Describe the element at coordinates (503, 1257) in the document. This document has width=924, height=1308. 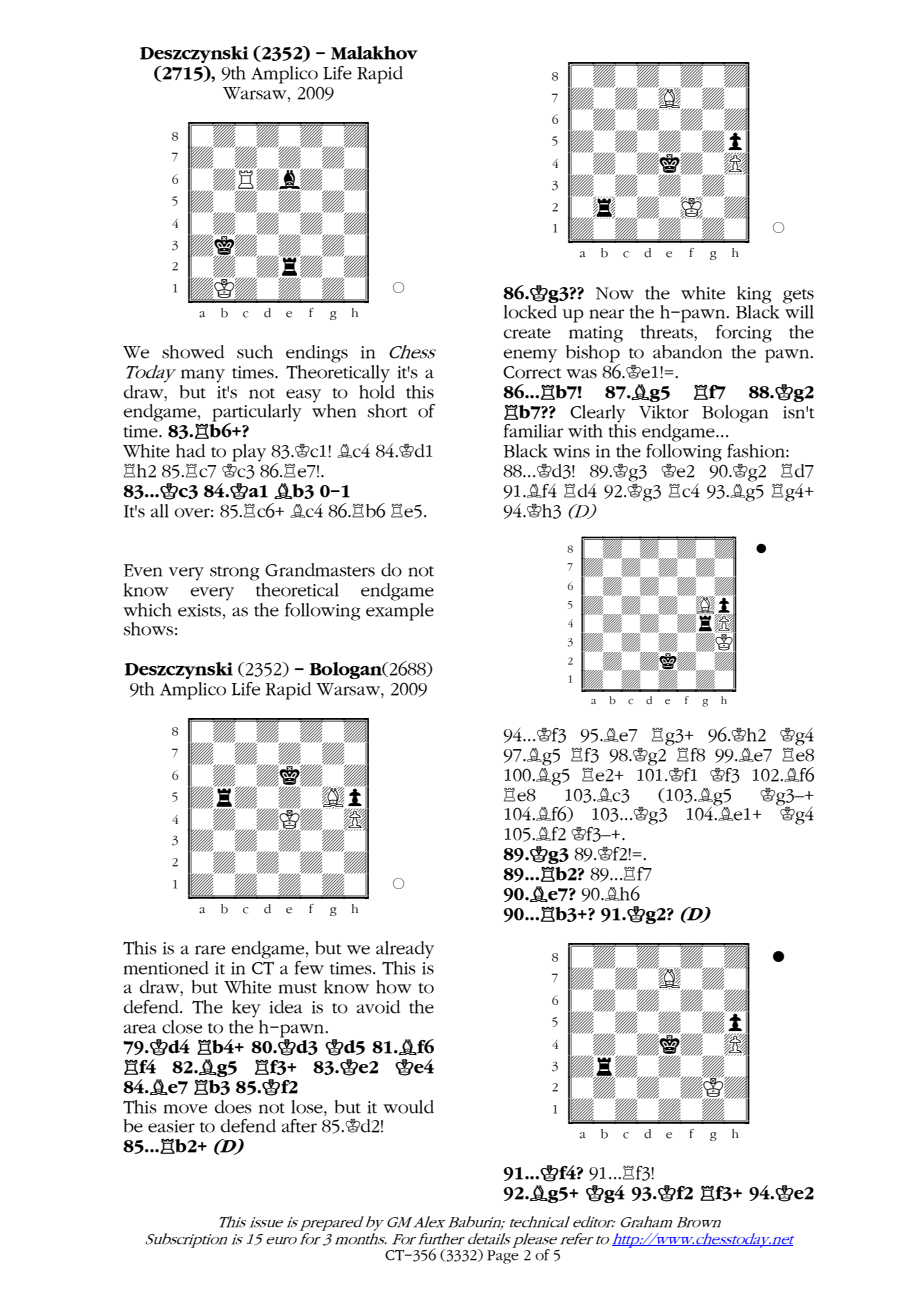
I see `Page` at that location.
